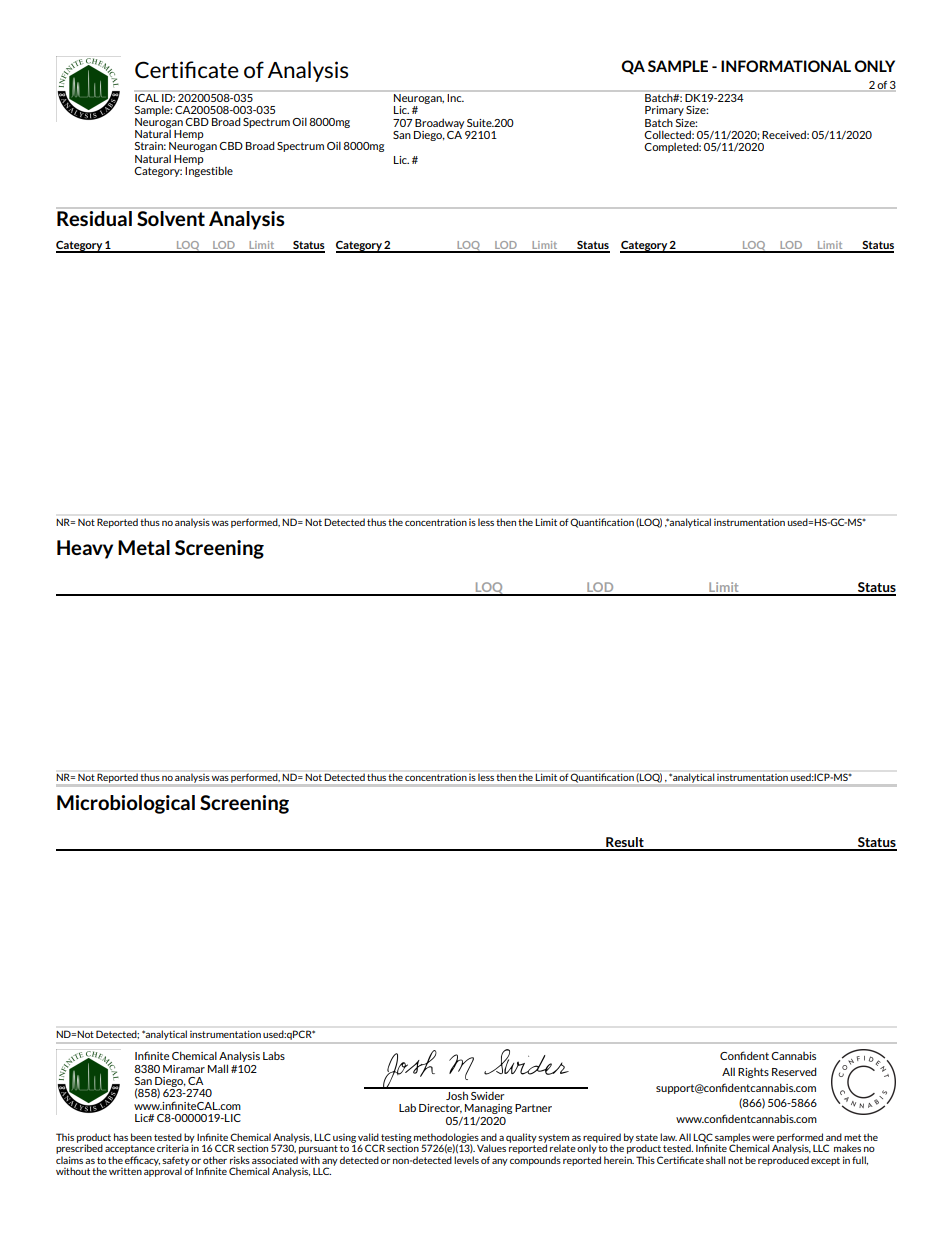 The height and width of the document is (1233, 952). I want to click on Solvent, so click(171, 218).
